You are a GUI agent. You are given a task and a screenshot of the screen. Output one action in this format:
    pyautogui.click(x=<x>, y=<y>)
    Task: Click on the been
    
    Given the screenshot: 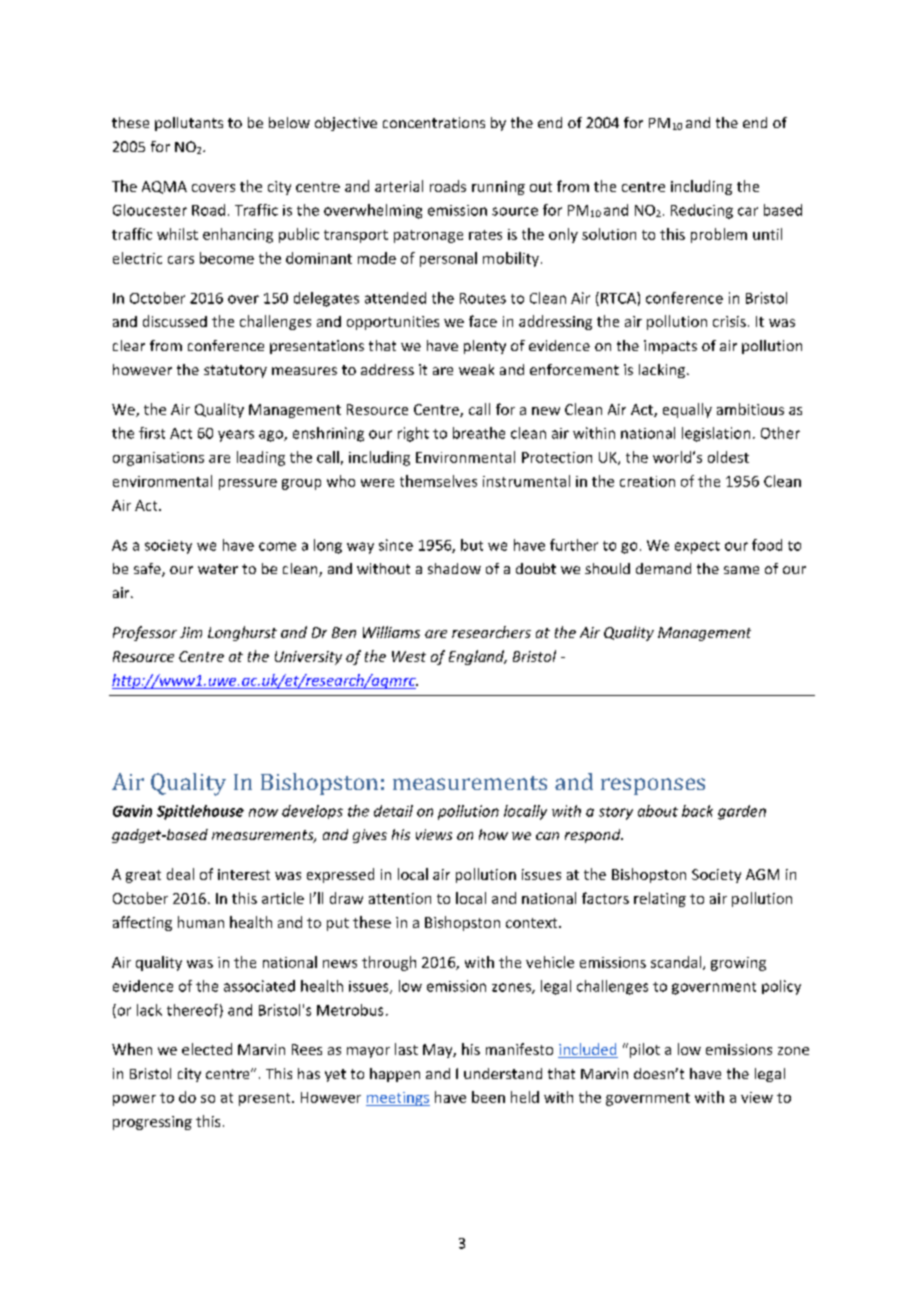 What is the action you would take?
    pyautogui.click(x=488, y=1097)
